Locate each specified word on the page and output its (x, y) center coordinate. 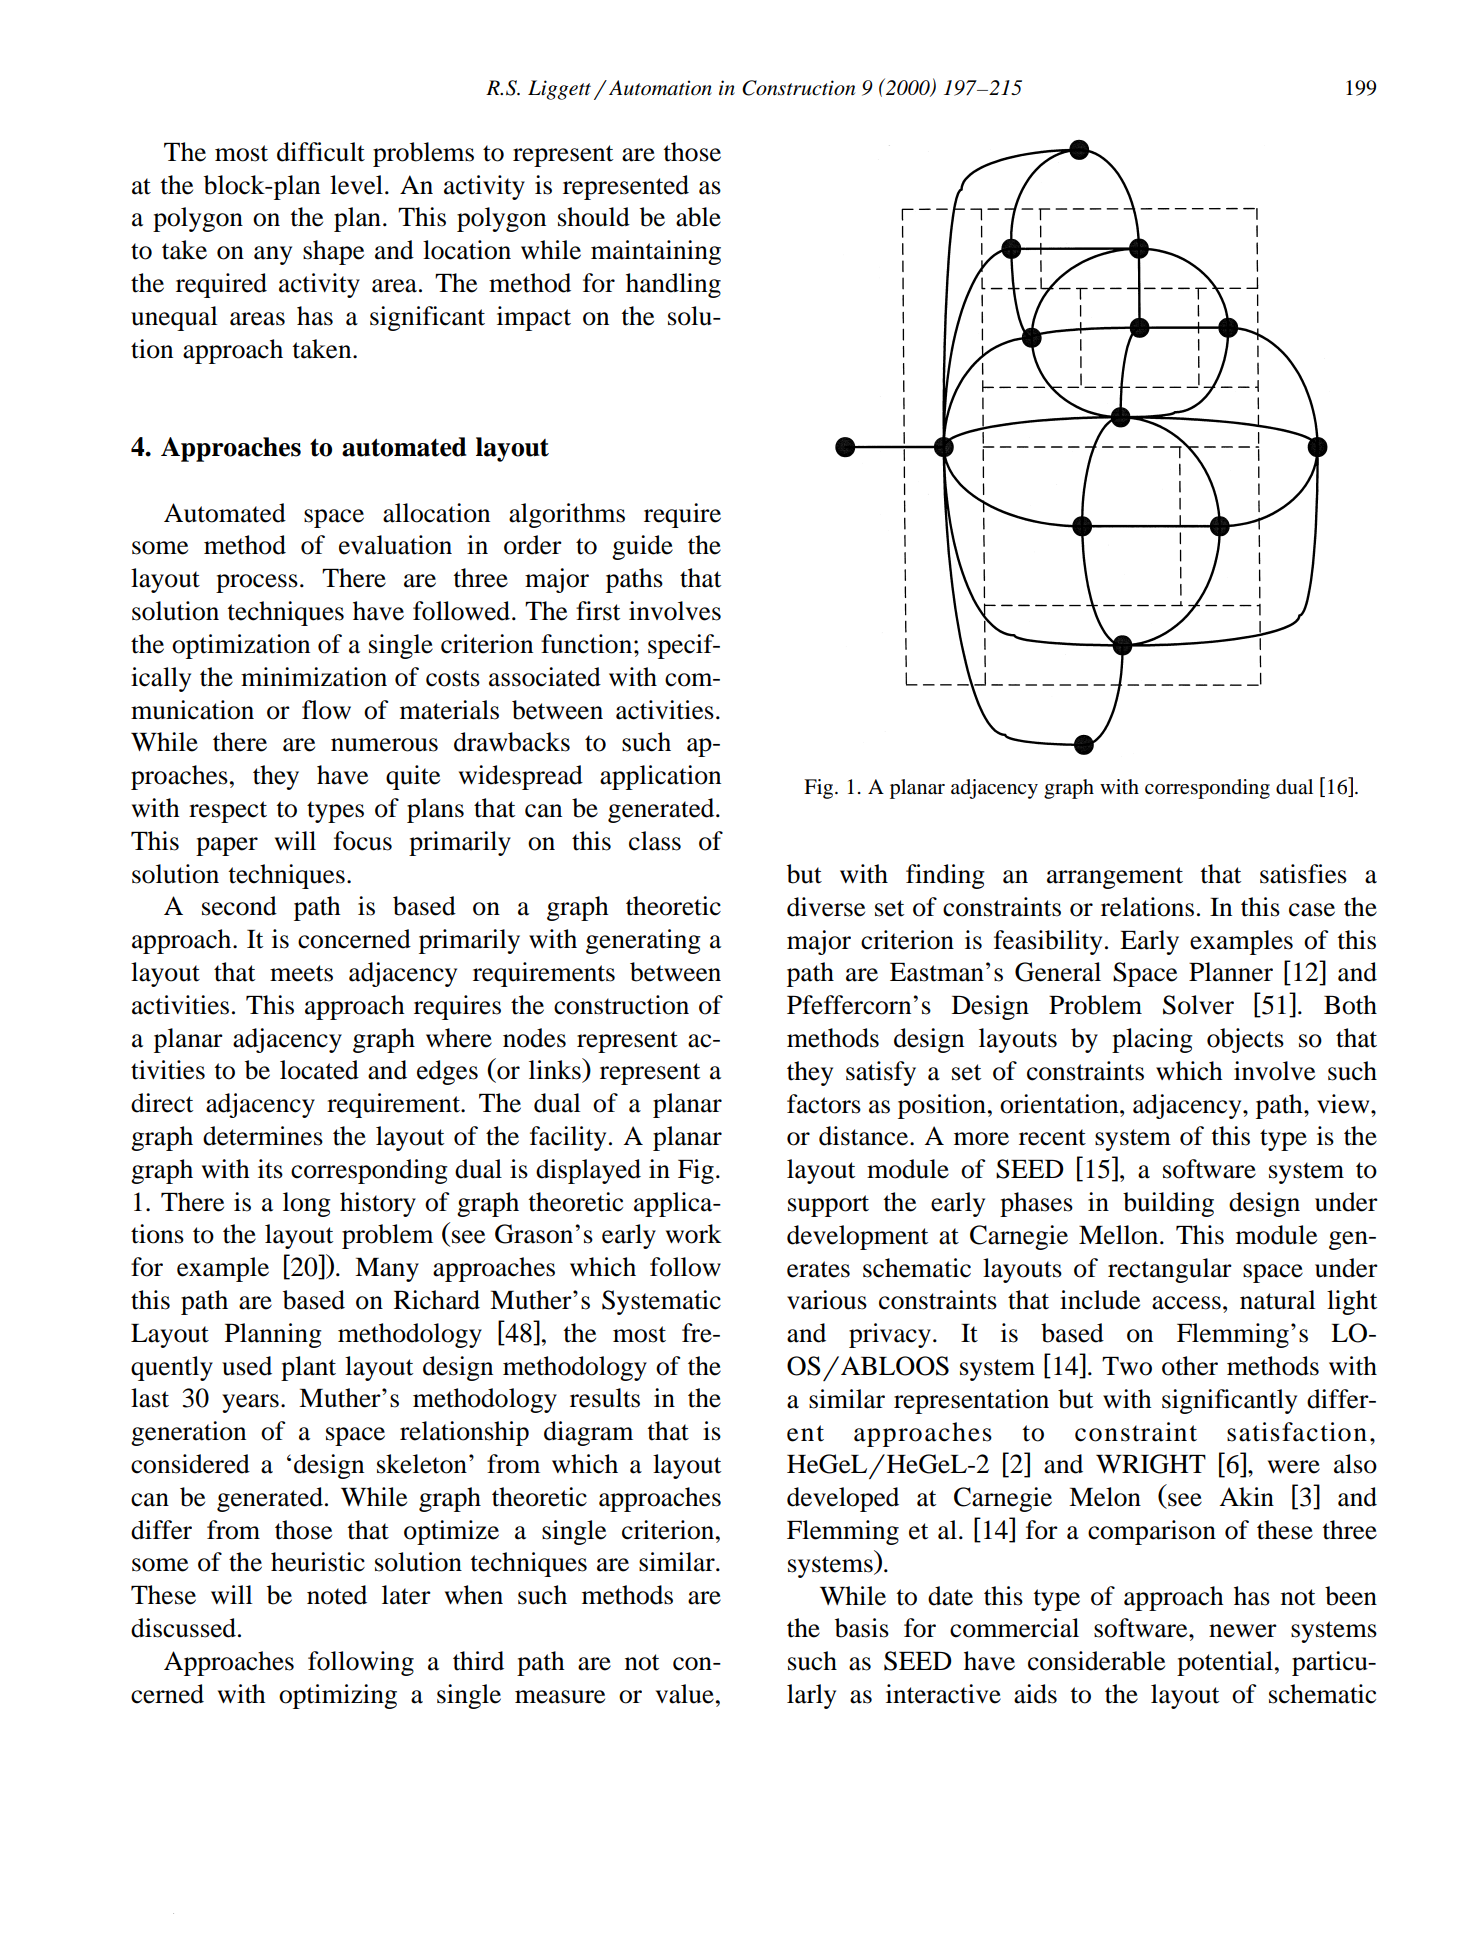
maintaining (656, 252)
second (239, 906)
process (257, 583)
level (356, 185)
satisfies (1303, 874)
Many (387, 1270)
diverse (826, 907)
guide (642, 547)
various (827, 1300)
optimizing (338, 1696)
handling (673, 285)
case (1312, 910)
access (1186, 1303)
